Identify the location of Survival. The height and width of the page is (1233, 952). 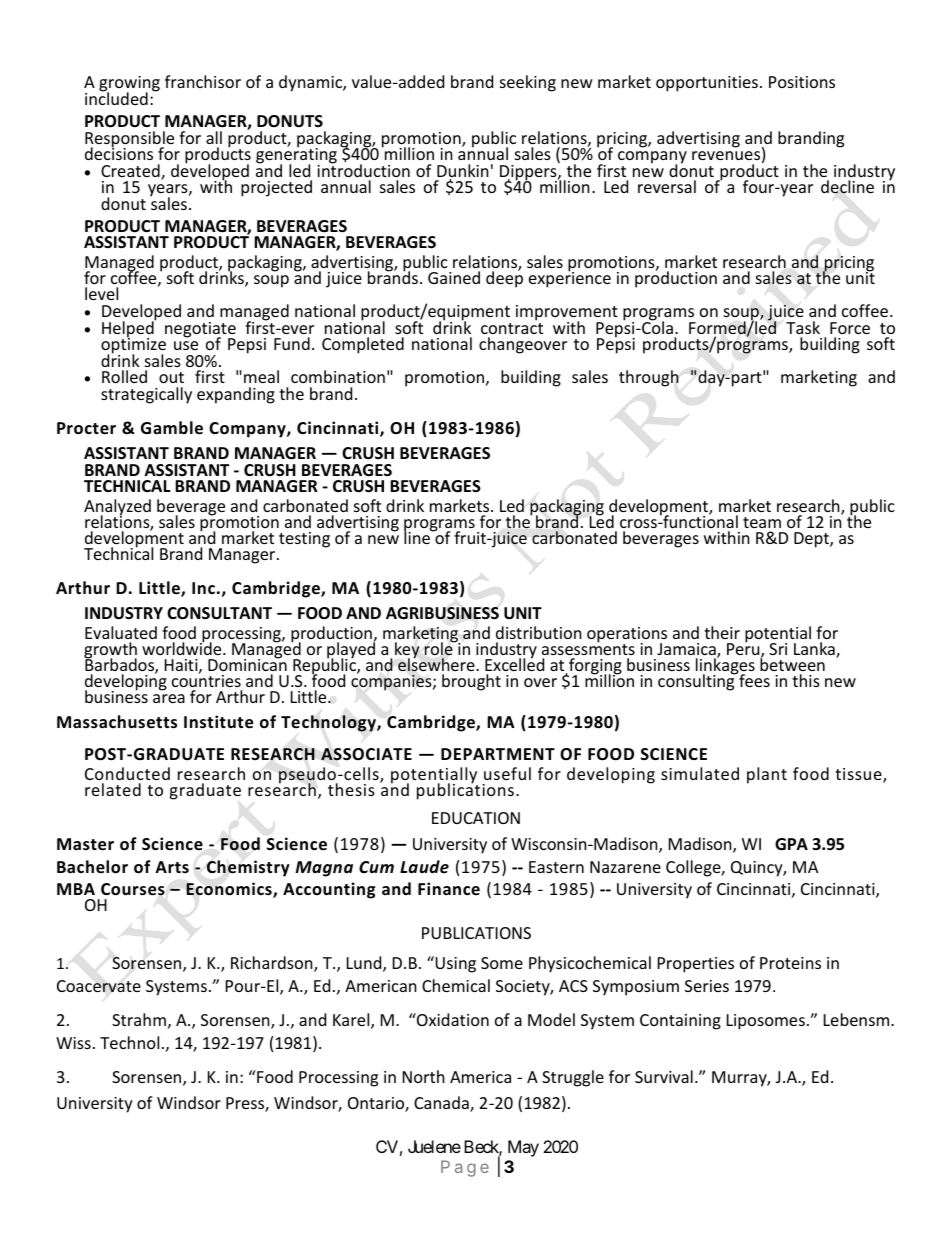
(664, 1076).
